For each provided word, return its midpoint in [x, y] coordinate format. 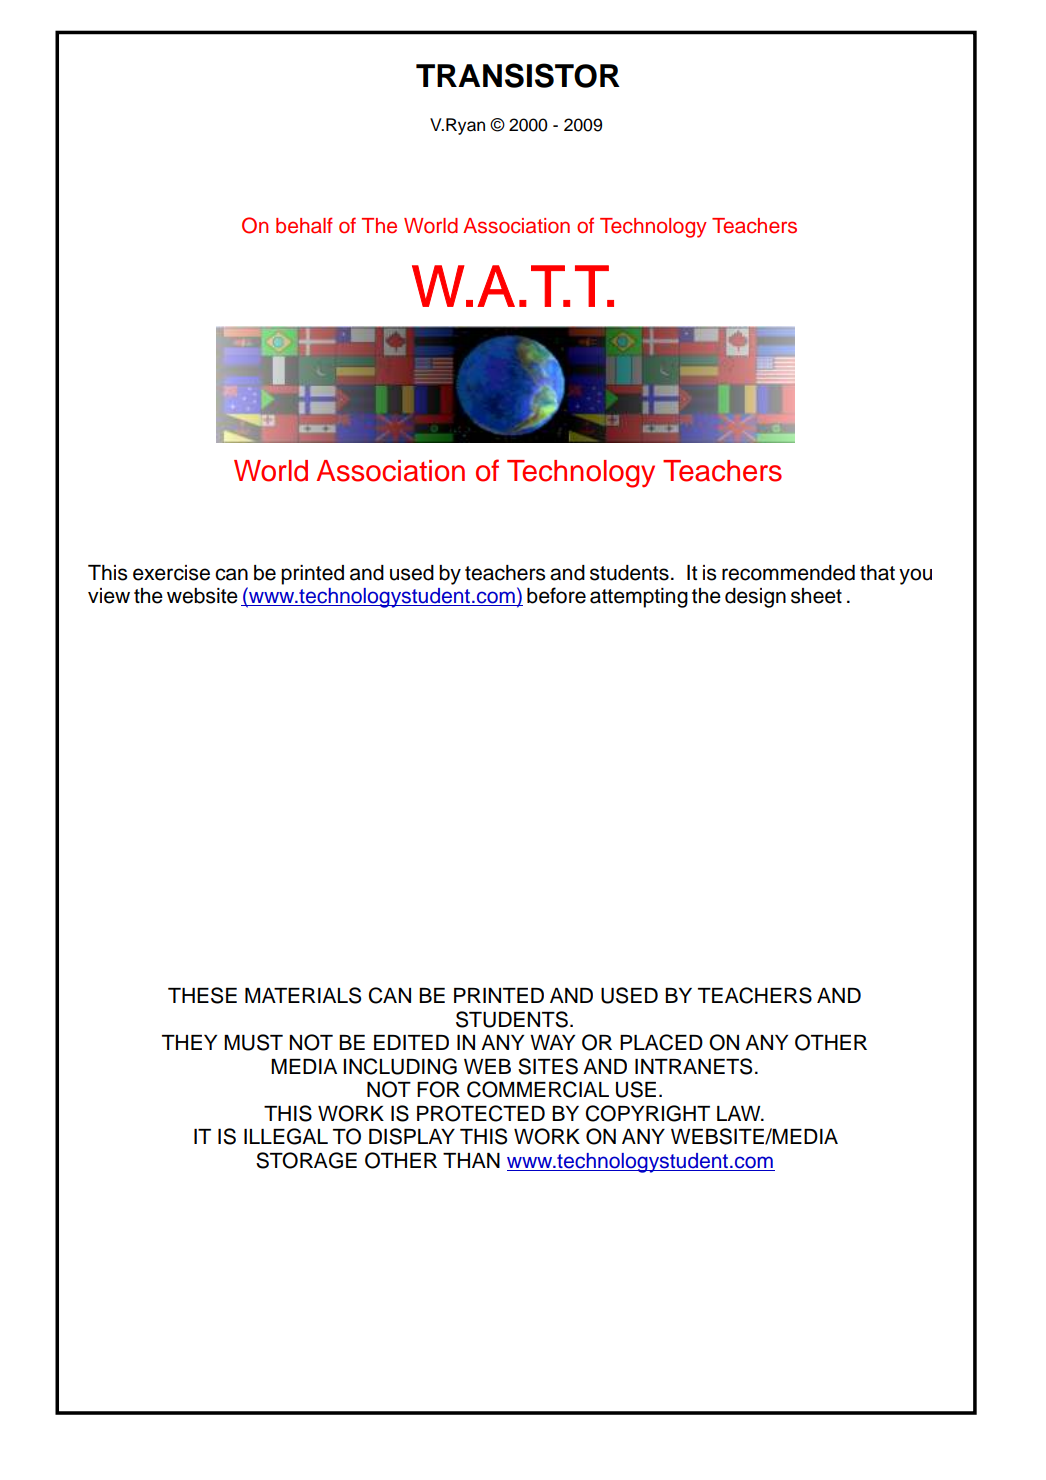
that [877, 573]
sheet [816, 596]
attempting [639, 598]
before [556, 595]
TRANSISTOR [518, 75]
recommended [788, 573]
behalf [304, 225]
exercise [171, 573]
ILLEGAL [286, 1136]
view [109, 596]
